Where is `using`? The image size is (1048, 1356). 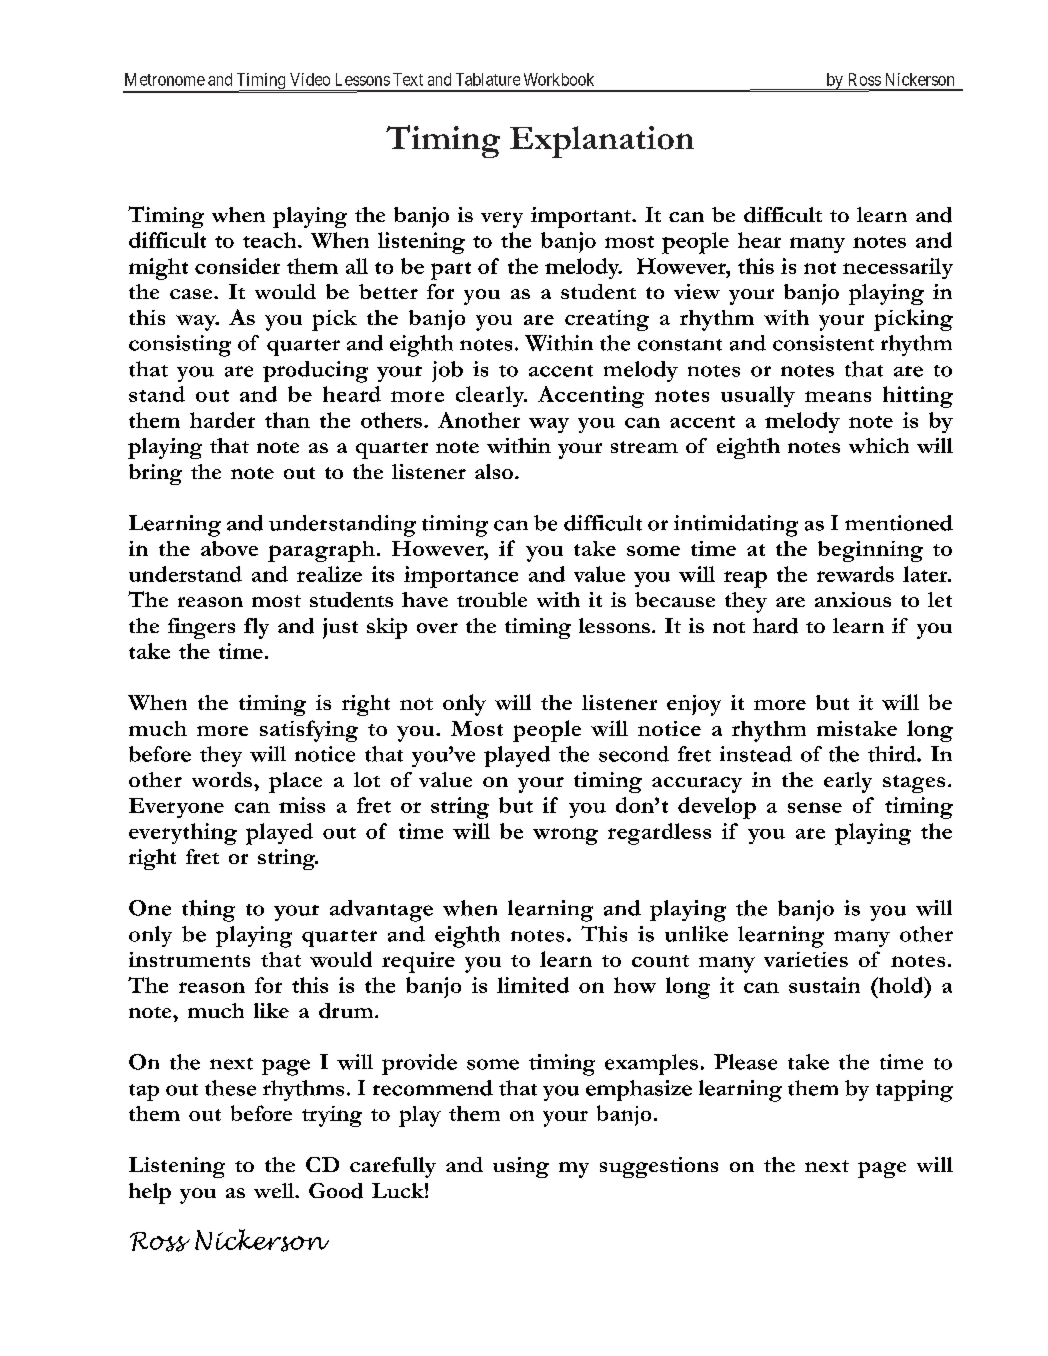 using is located at coordinates (521, 1167).
